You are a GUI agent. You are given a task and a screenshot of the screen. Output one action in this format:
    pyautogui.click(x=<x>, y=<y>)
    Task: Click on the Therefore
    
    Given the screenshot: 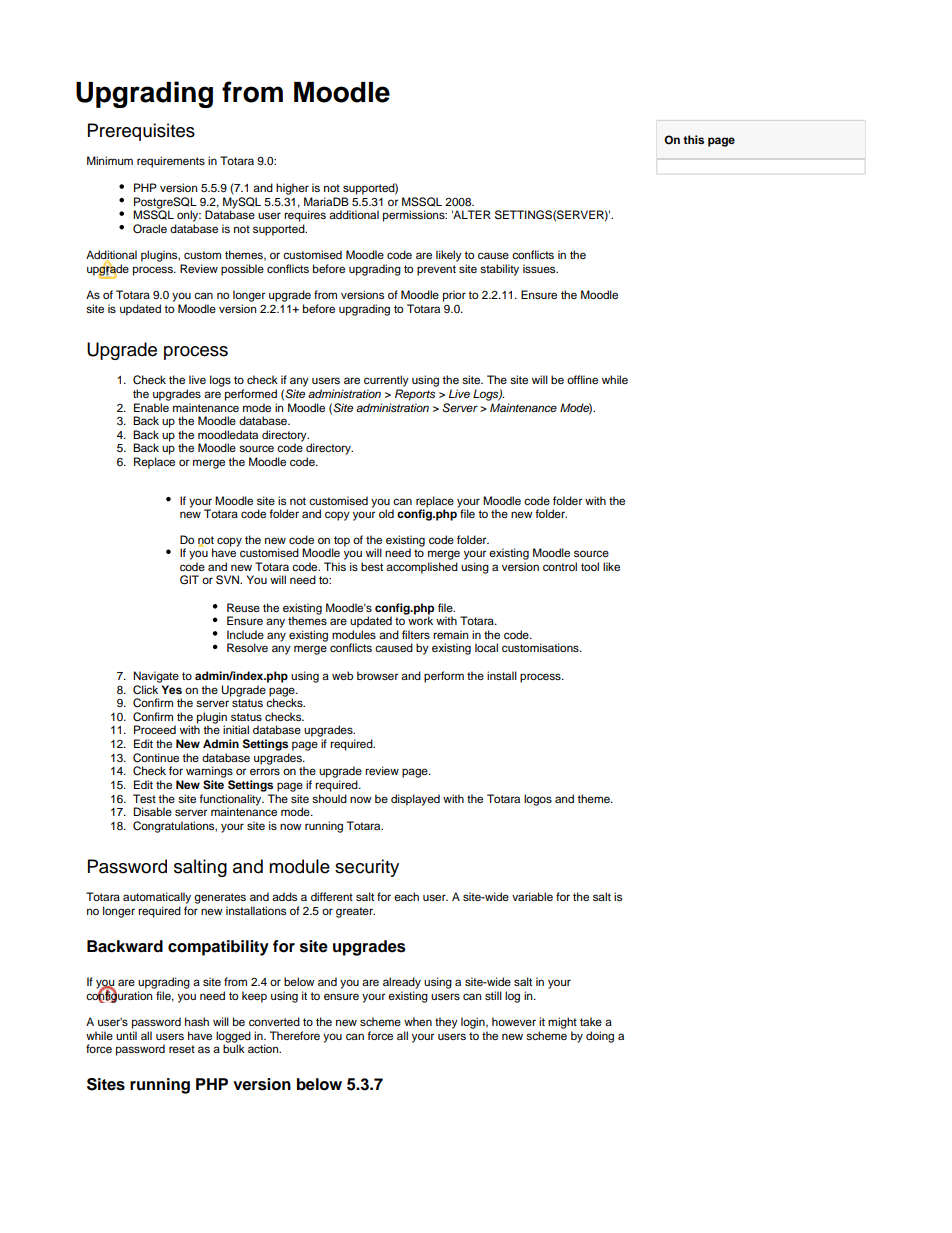 What is the action you would take?
    pyautogui.click(x=295, y=1035)
